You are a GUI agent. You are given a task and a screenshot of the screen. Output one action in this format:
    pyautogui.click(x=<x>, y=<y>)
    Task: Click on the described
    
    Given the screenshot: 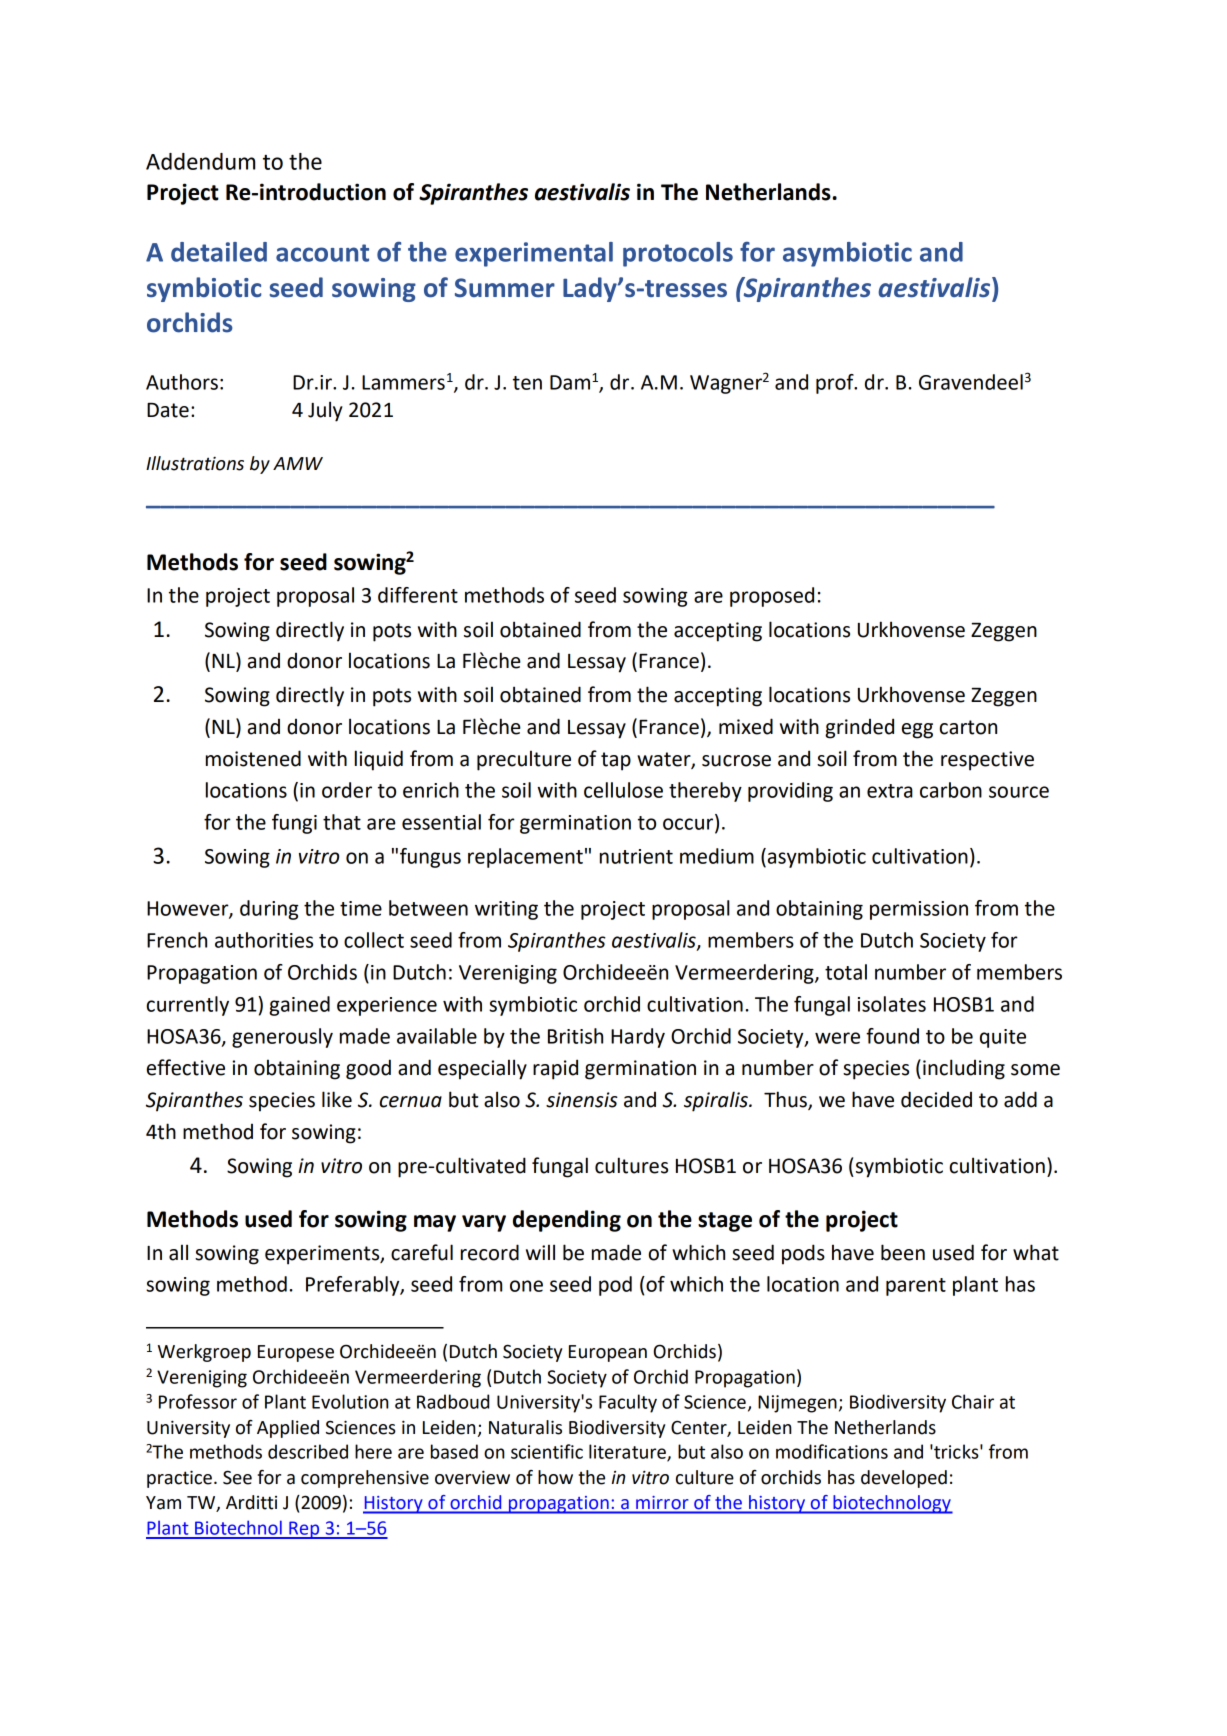 What is the action you would take?
    pyautogui.click(x=308, y=1451)
